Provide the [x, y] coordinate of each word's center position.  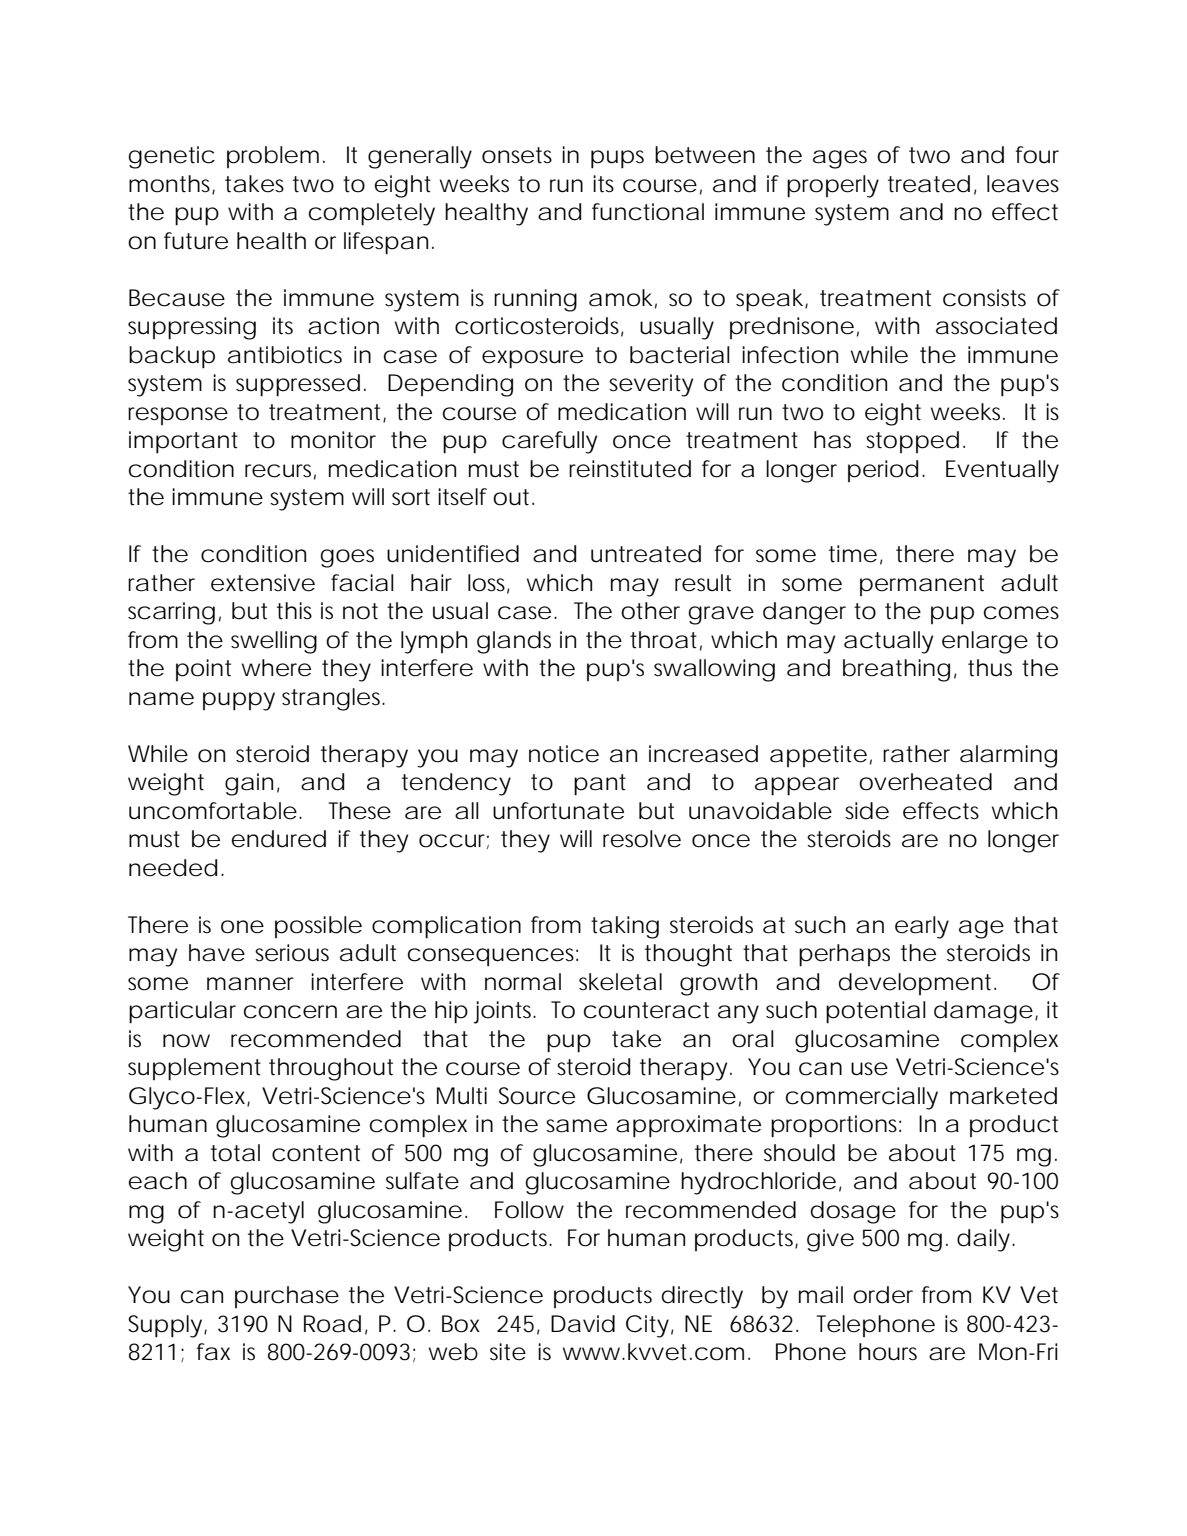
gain [249, 784]
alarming [1008, 756]
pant [600, 785]
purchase [287, 1297]
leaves [1023, 184]
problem [273, 157]
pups [617, 159]
